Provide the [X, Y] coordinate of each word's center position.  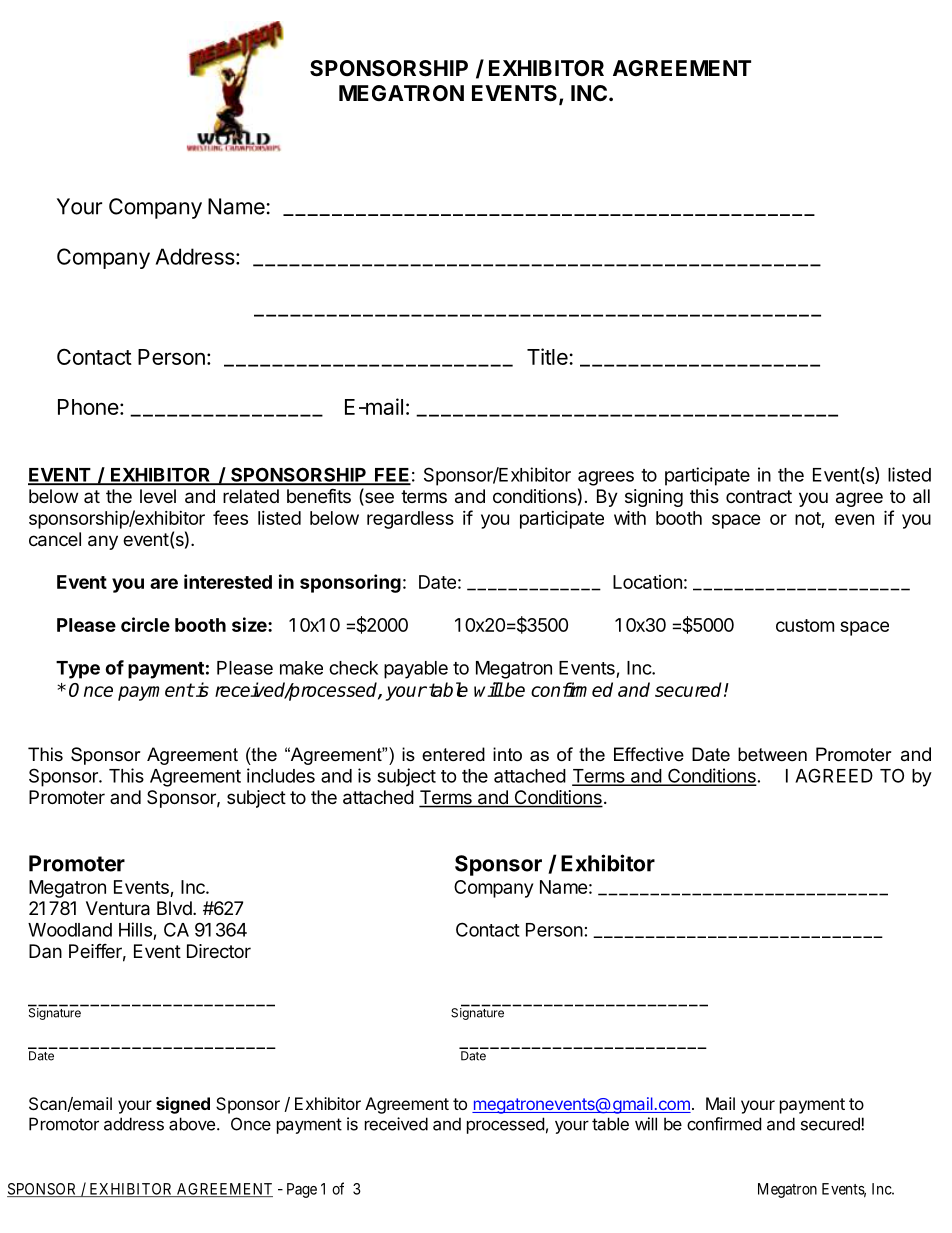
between [772, 754]
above [192, 1124]
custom [805, 625]
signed [183, 1105]
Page [302, 1190]
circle [145, 624]
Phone [88, 407]
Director [219, 951]
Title [548, 356]
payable [416, 670]
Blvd [174, 908]
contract [759, 496]
